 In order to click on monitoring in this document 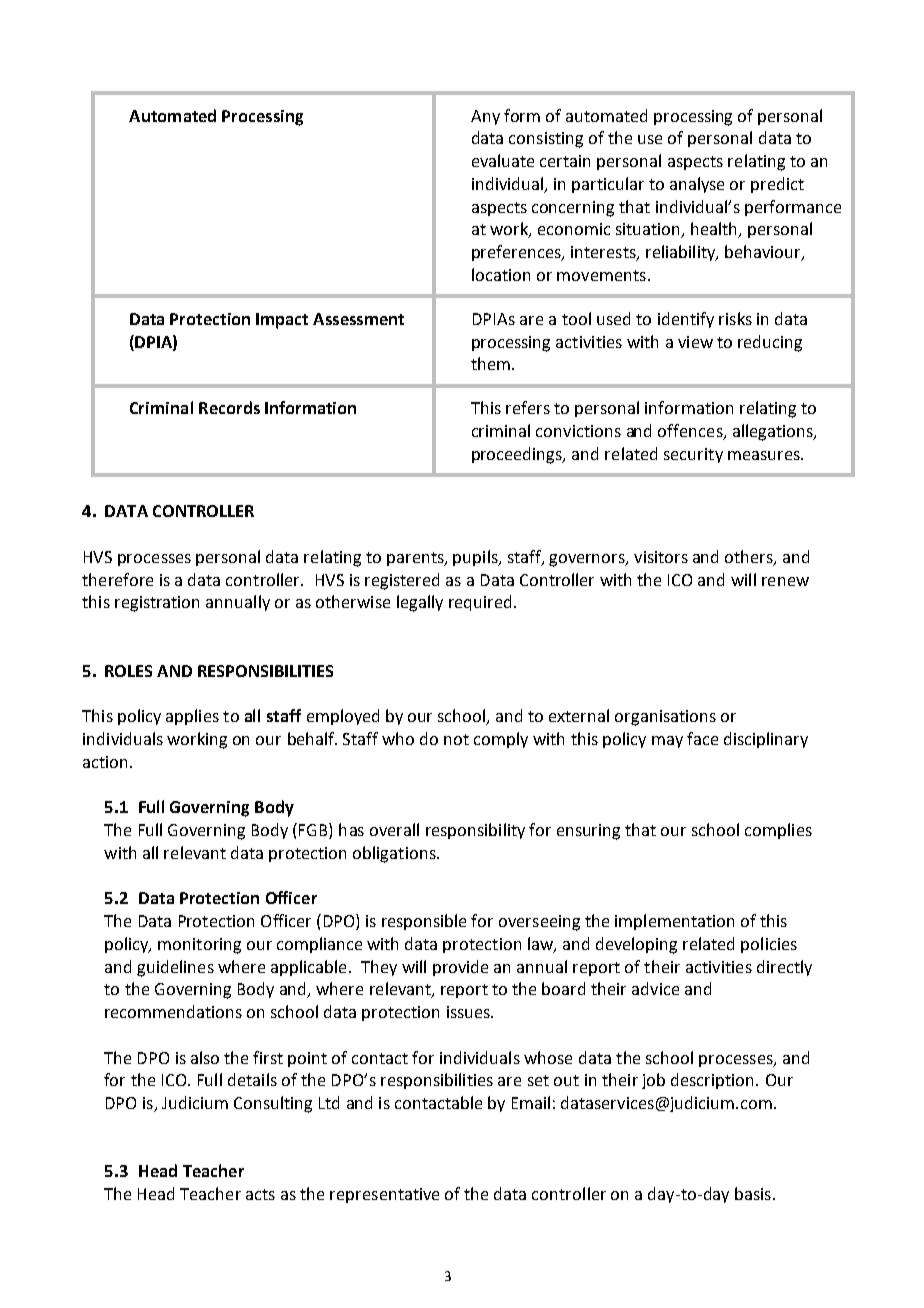, I will do `click(199, 946)`.
